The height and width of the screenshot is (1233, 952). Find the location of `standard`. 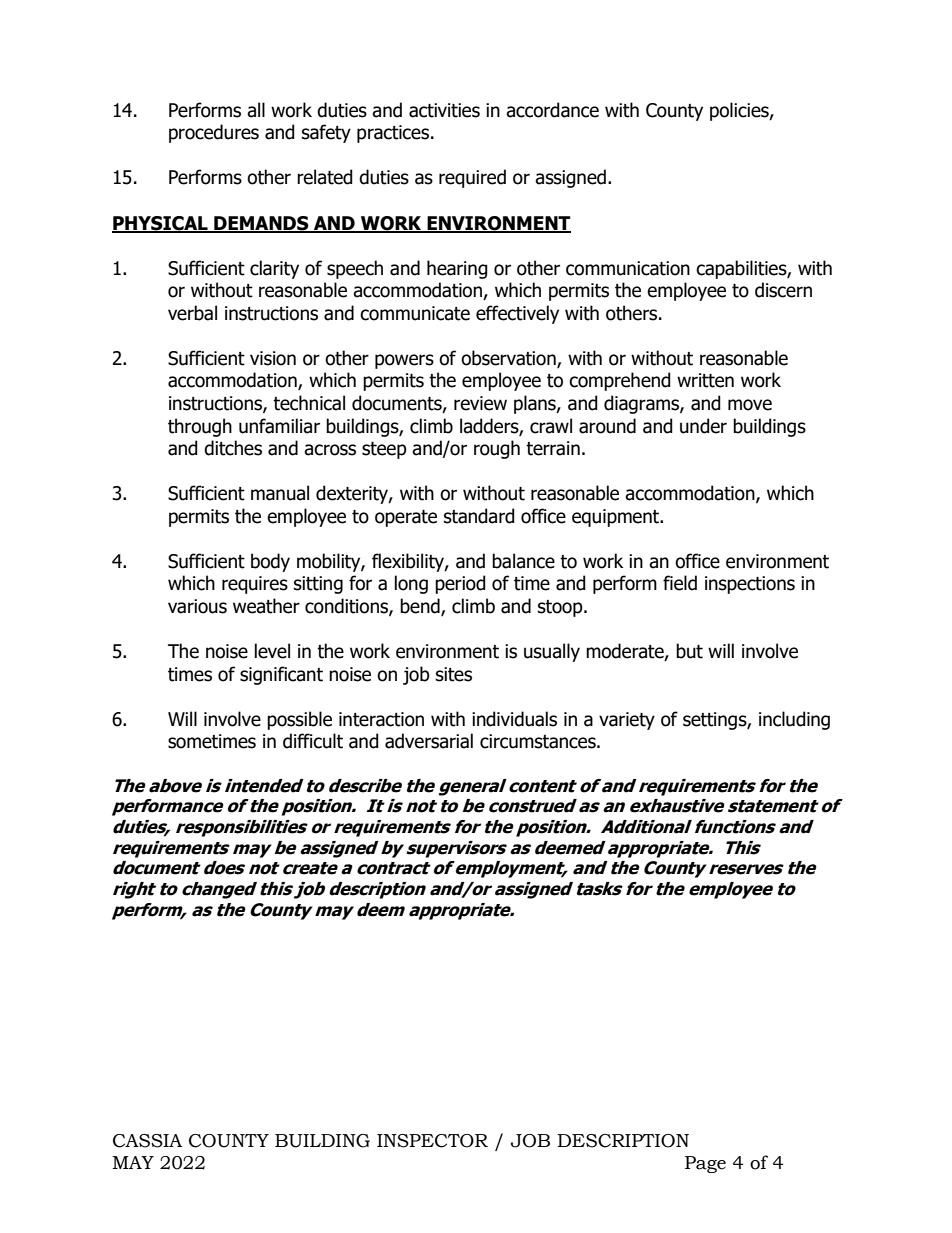

standard is located at coordinates (479, 516).
